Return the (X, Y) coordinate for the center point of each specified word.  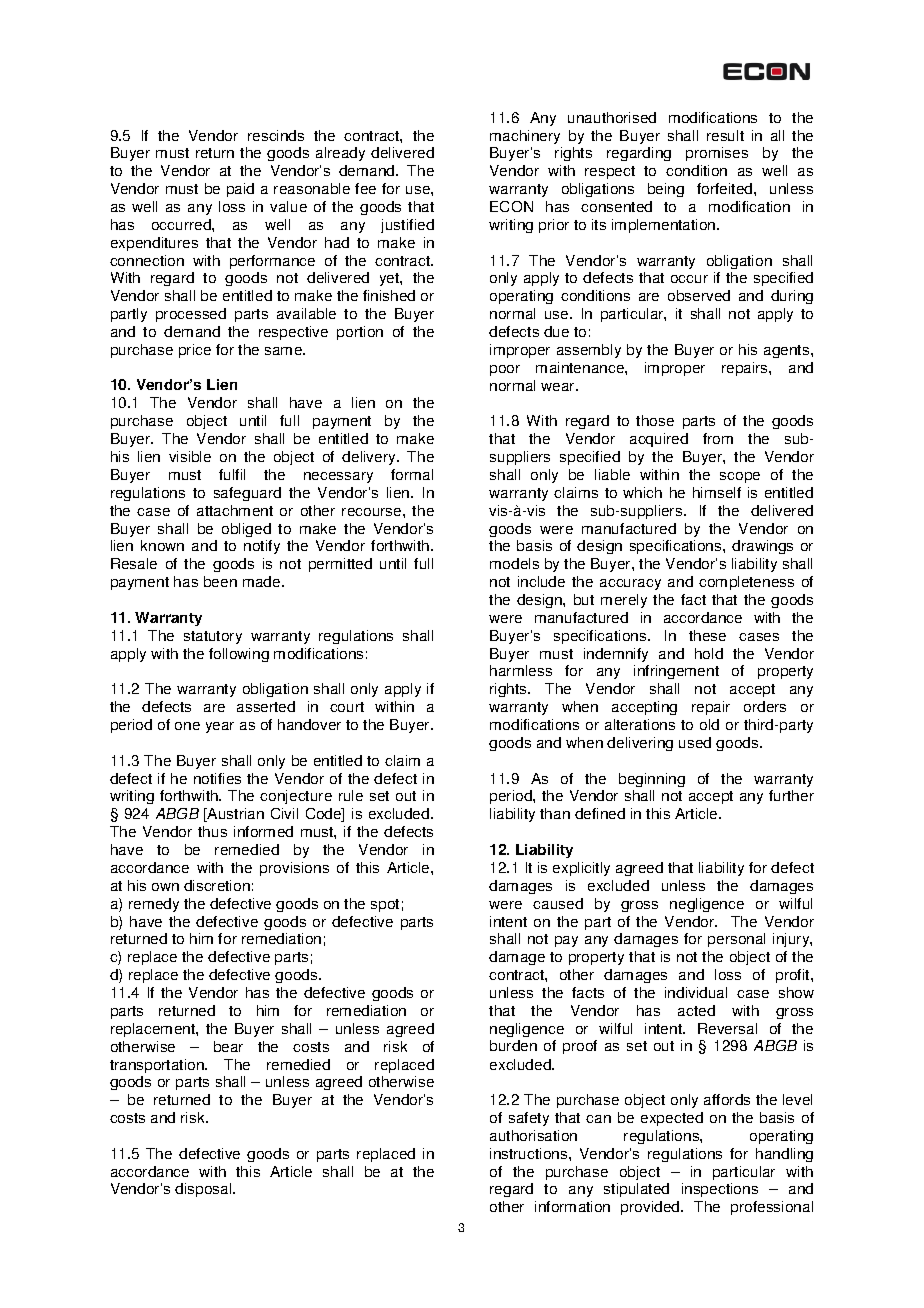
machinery (525, 137)
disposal (204, 1190)
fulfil (232, 474)
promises (717, 154)
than (555, 813)
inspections (720, 1190)
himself (717, 492)
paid (240, 190)
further (791, 795)
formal (412, 474)
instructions (530, 1153)
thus (212, 831)
